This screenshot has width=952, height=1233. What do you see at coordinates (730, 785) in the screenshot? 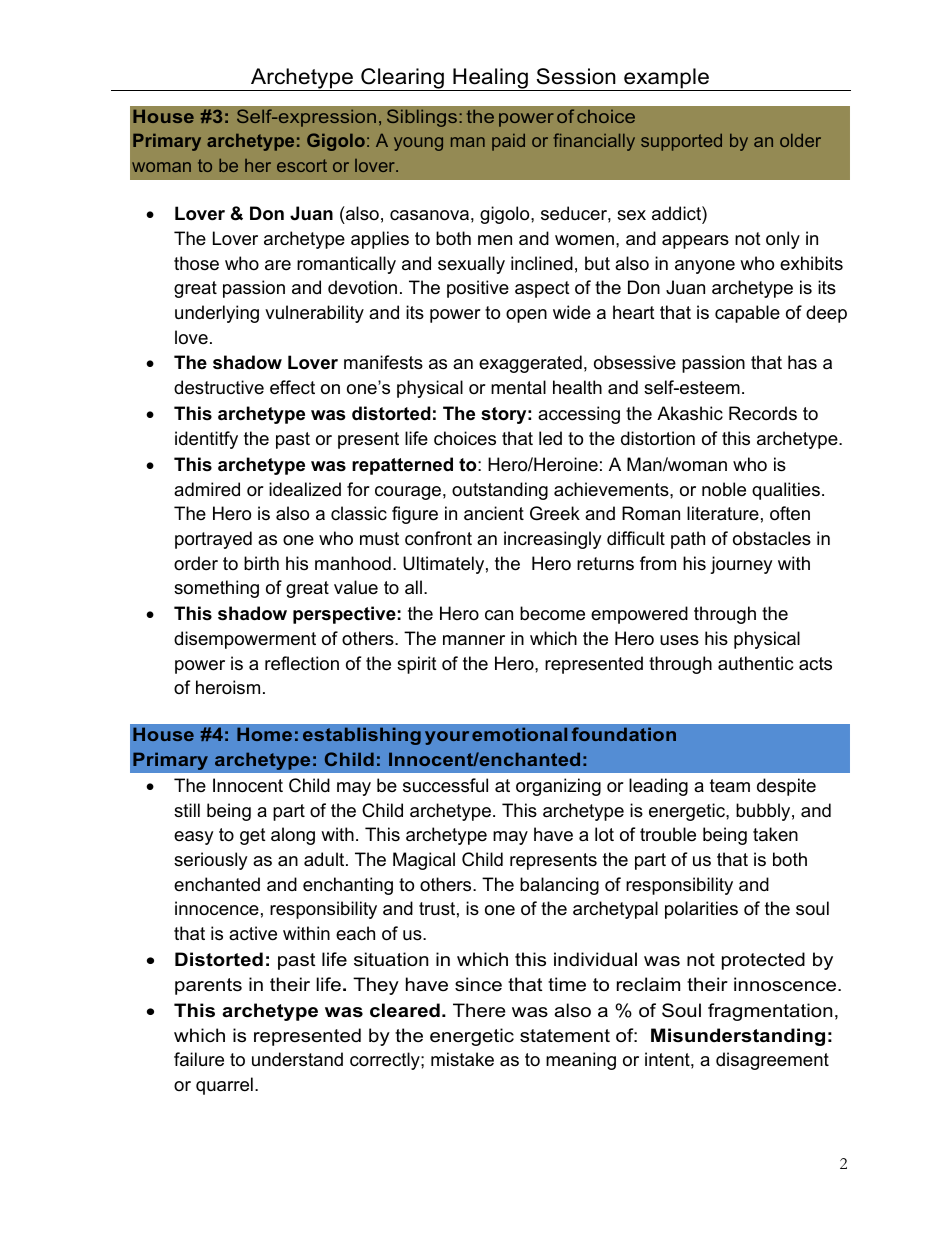
I see `team` at bounding box center [730, 785].
